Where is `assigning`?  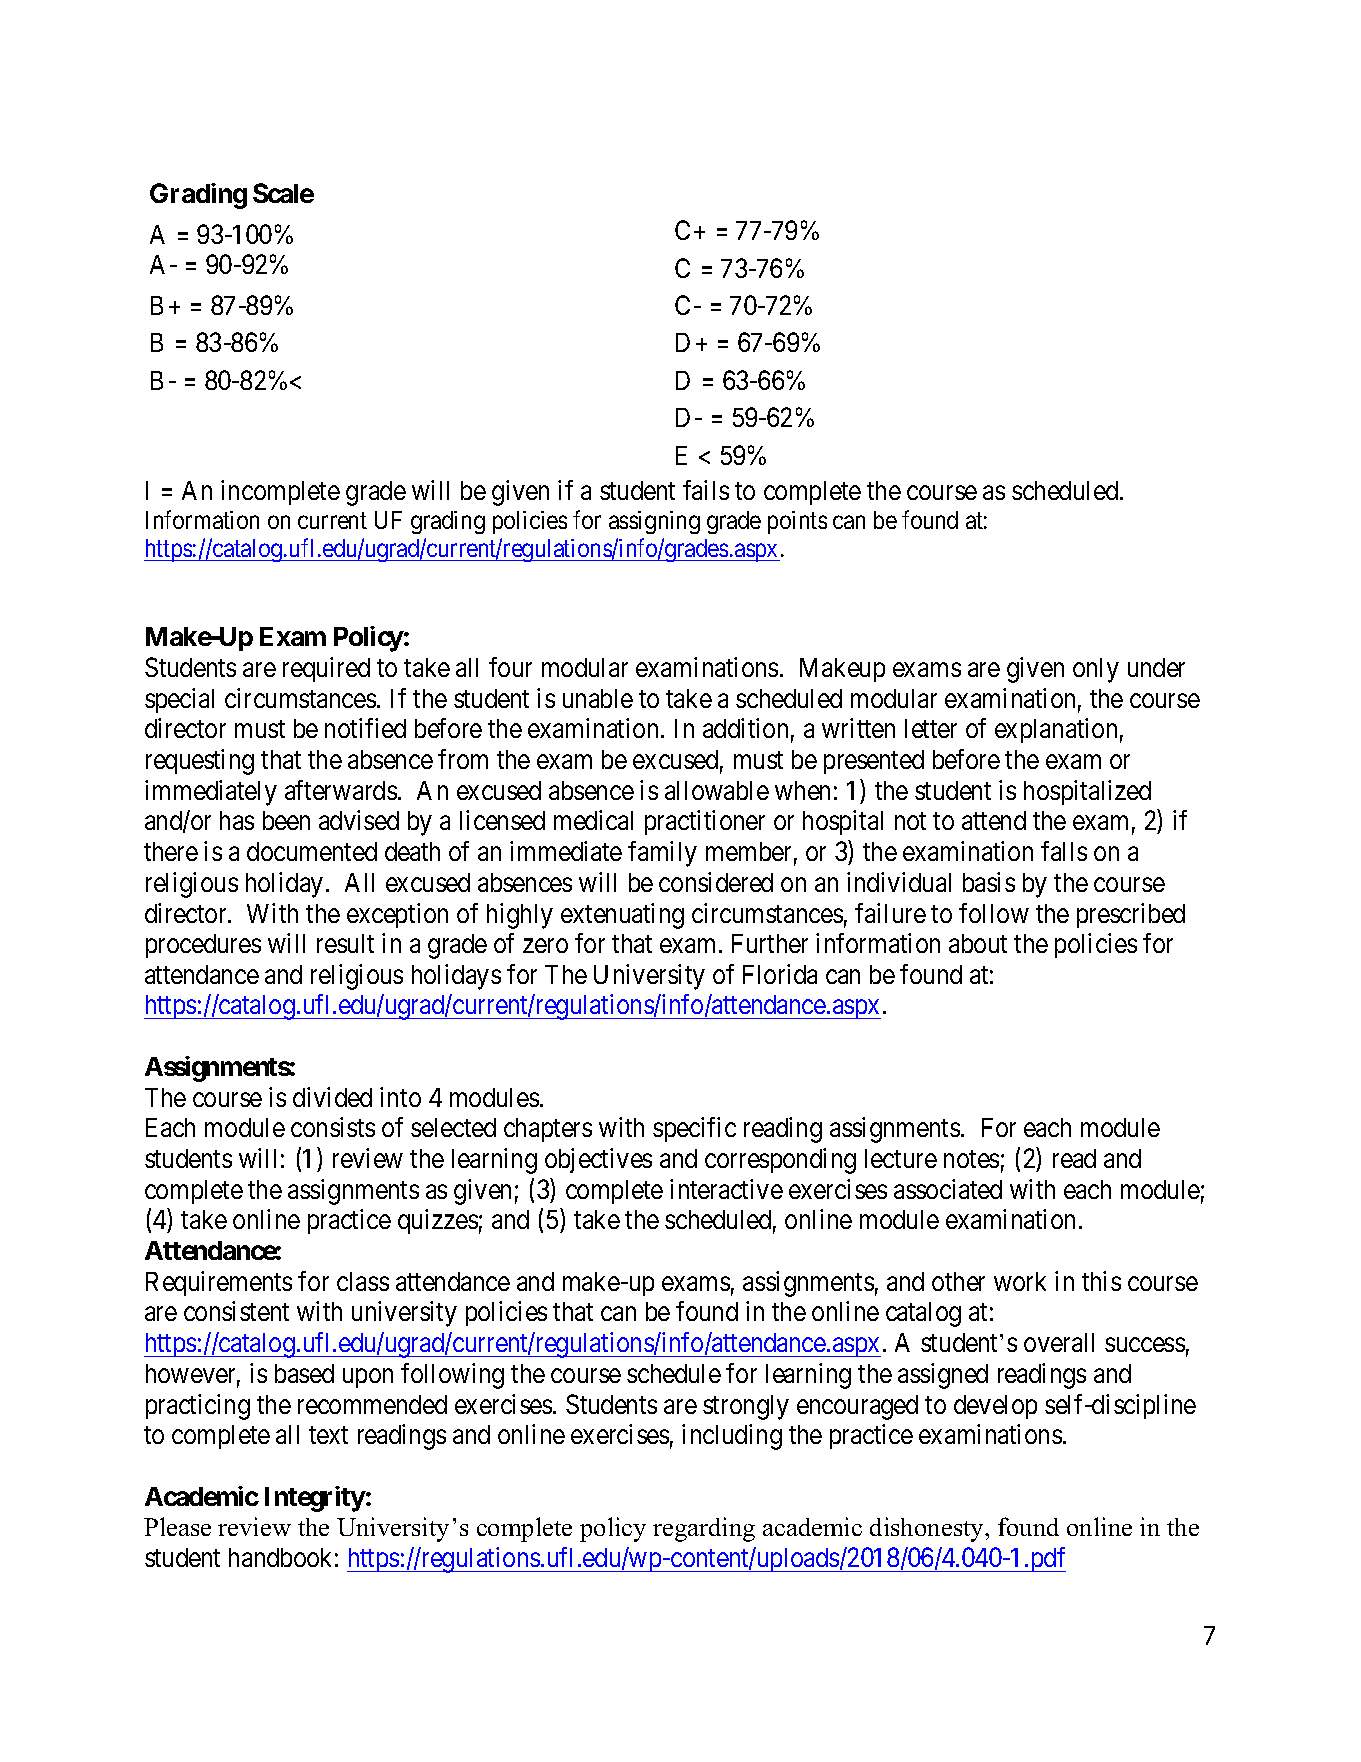 assigning is located at coordinates (654, 522).
